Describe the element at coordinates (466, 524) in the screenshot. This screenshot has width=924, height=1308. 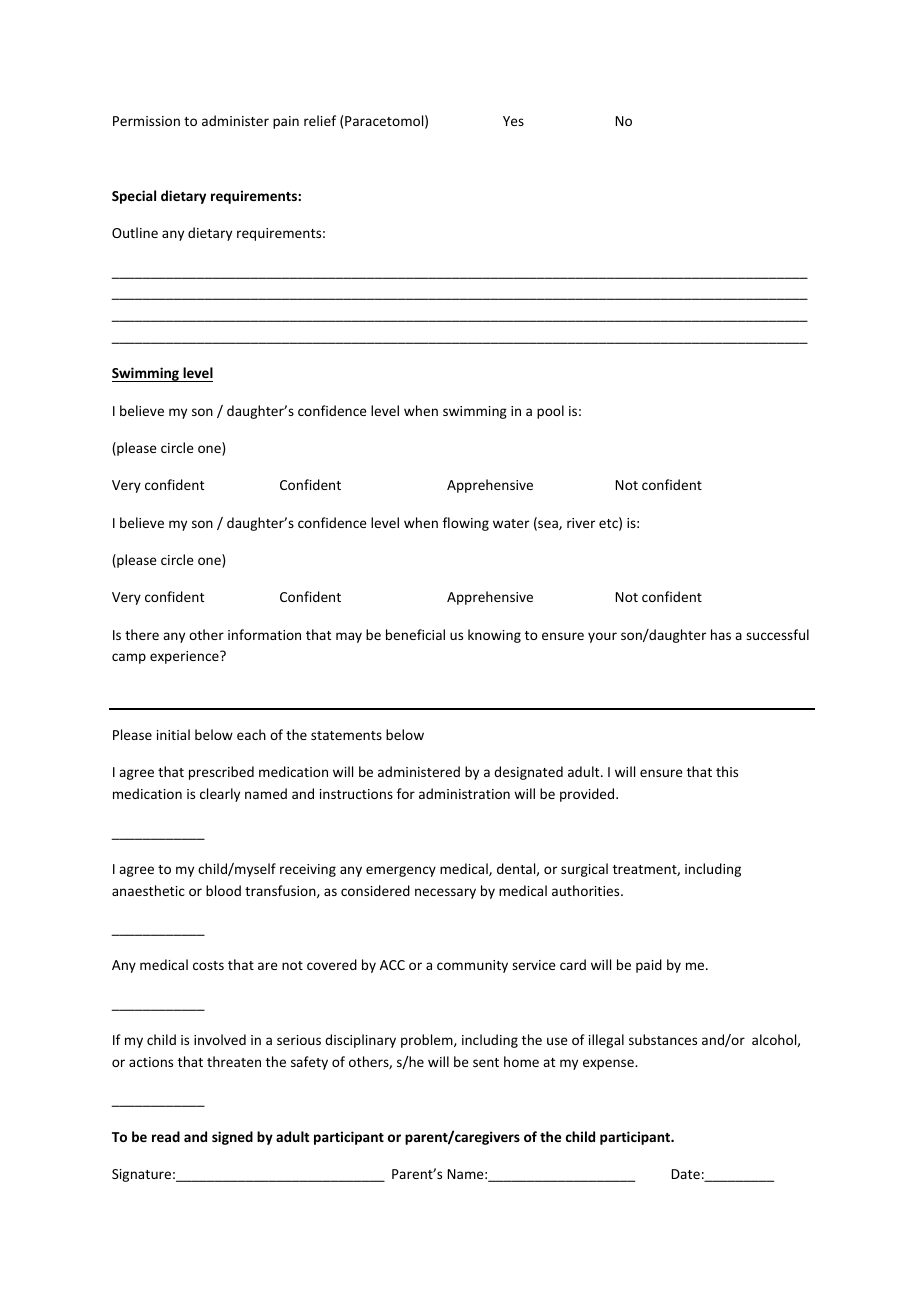
I see `flowing` at that location.
